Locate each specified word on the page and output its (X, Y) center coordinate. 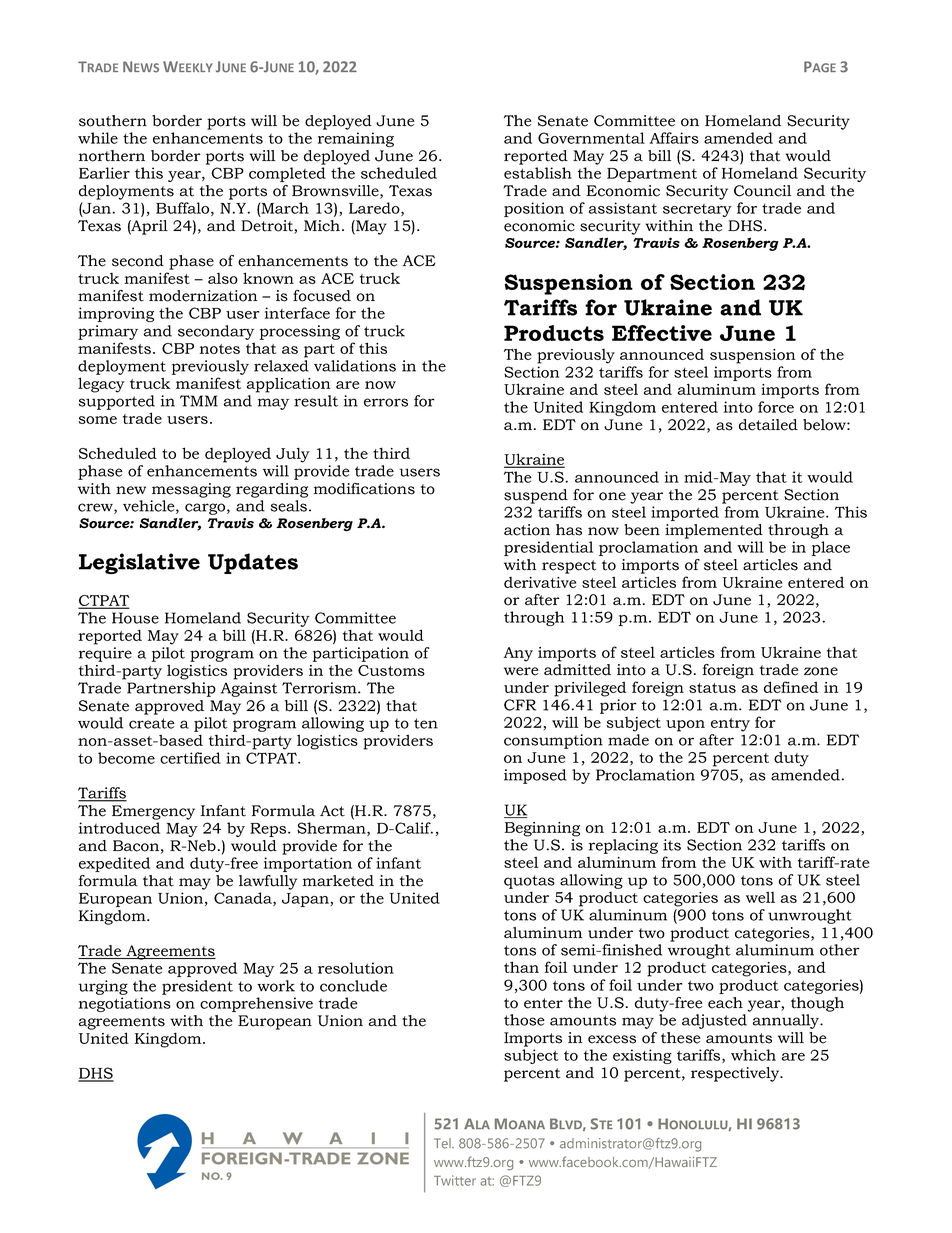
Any (518, 654)
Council (762, 191)
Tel (443, 1143)
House (135, 618)
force (776, 407)
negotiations (125, 1004)
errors (386, 402)
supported (117, 402)
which (753, 1055)
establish (538, 173)
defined (791, 687)
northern (112, 156)
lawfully (268, 882)
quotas (529, 882)
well (760, 897)
